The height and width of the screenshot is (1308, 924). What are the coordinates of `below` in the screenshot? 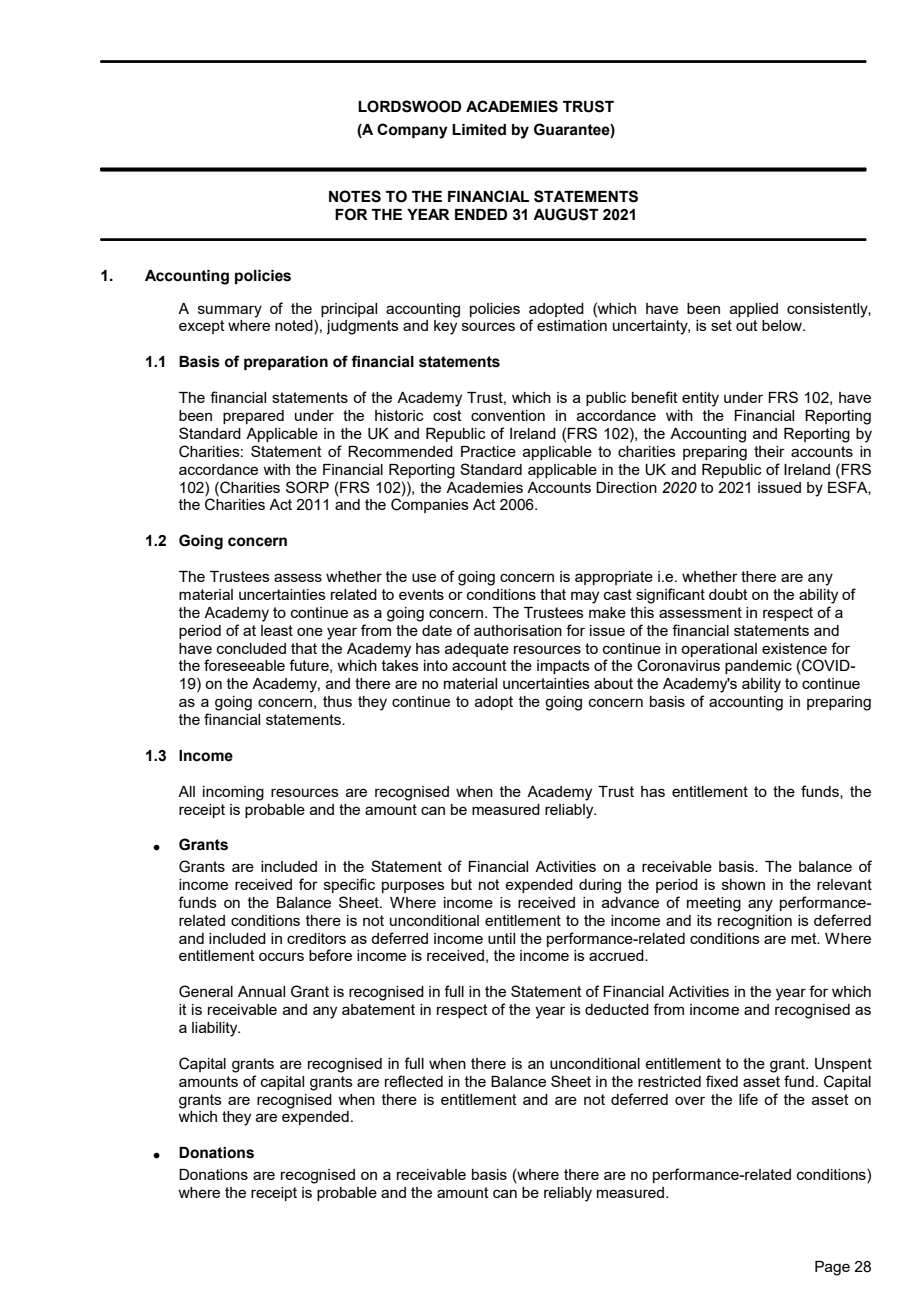 It's located at (783, 325).
